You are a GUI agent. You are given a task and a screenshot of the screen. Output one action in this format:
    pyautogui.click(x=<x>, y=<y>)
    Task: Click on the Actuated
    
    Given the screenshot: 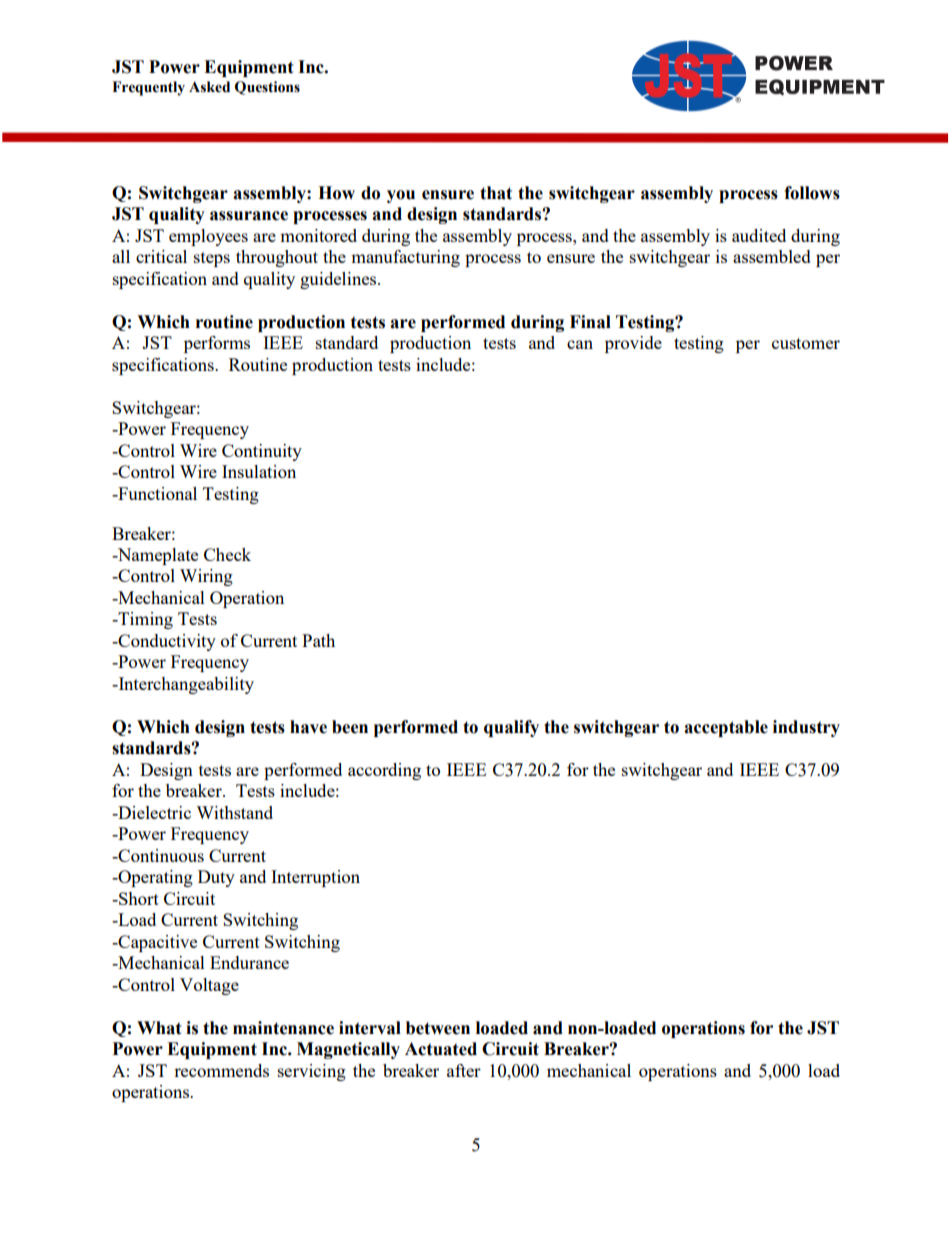 What is the action you would take?
    pyautogui.click(x=441, y=1049)
